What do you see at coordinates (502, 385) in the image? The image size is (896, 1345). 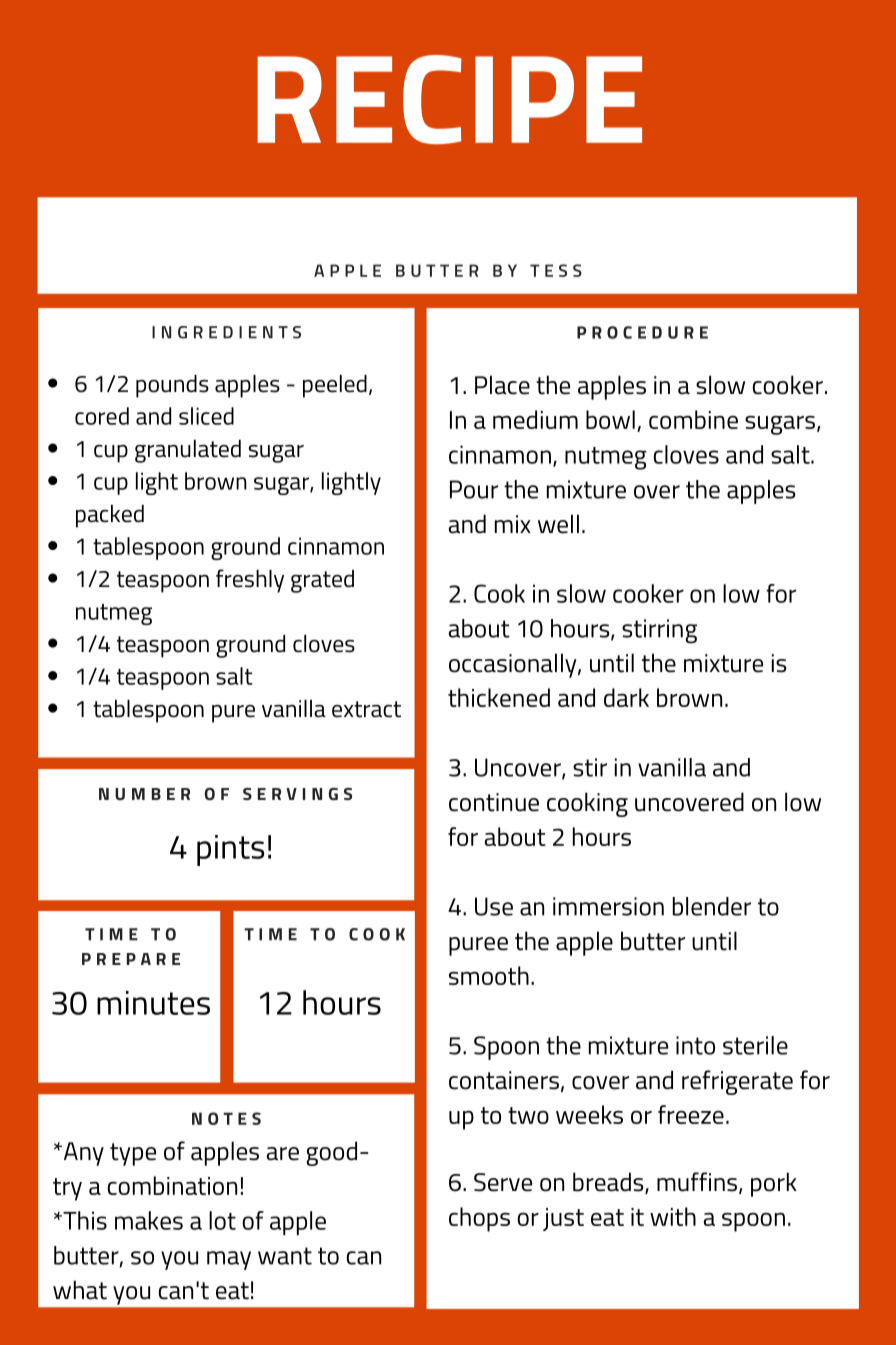 I see `Place` at bounding box center [502, 385].
